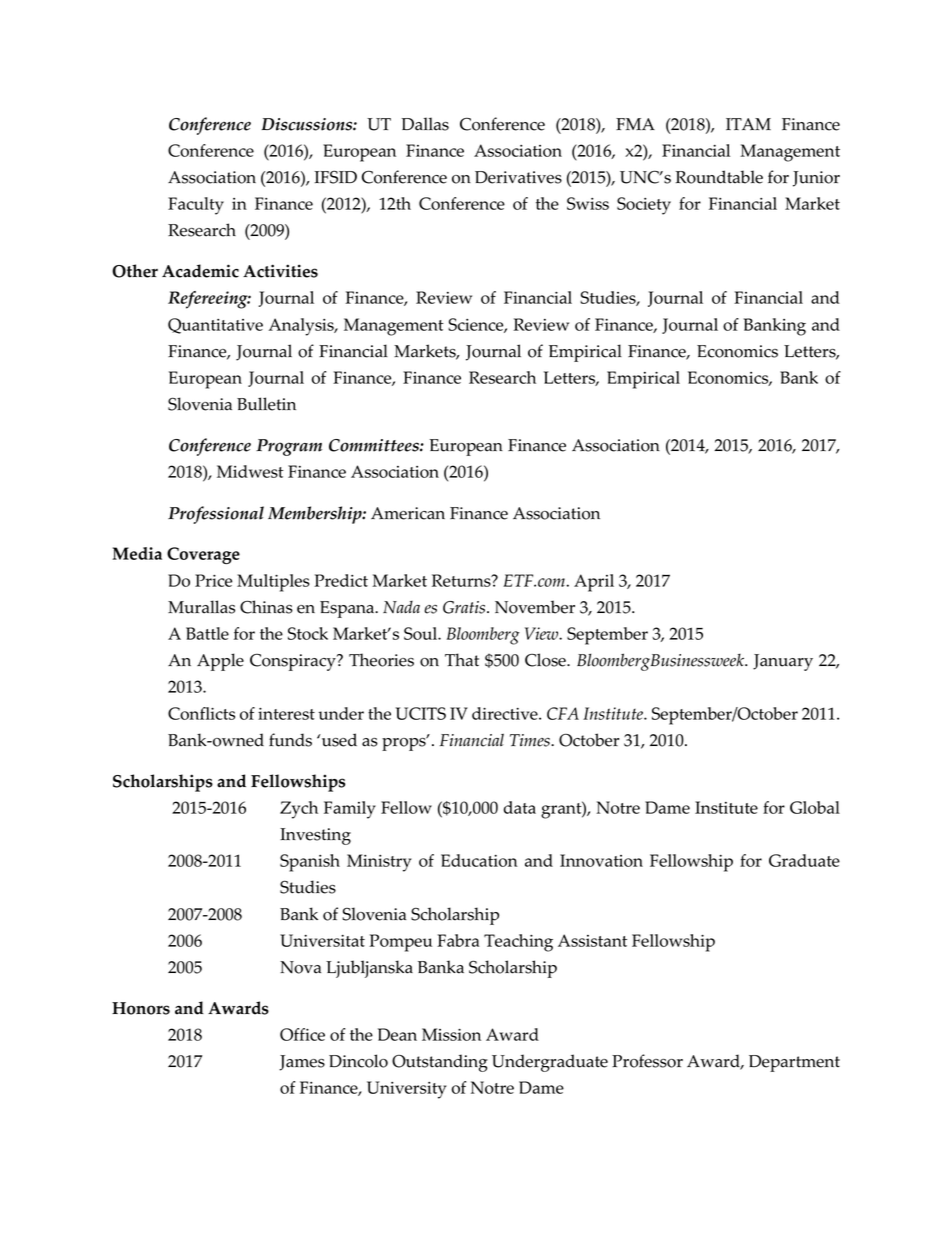 The image size is (952, 1233). I want to click on Conflicts, so click(201, 713).
